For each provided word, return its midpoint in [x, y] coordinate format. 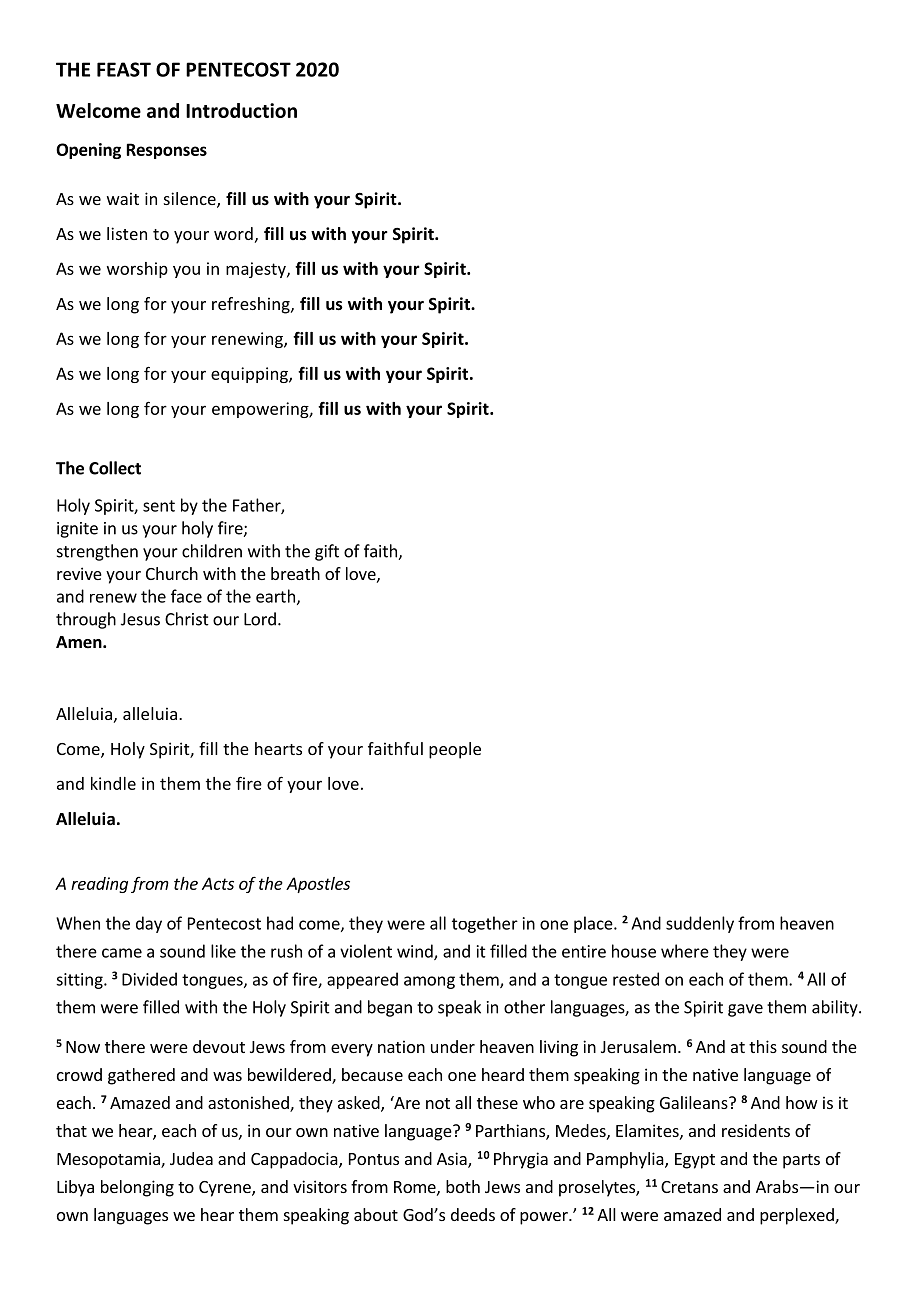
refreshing [252, 305]
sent [159, 506]
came [122, 953]
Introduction [241, 110]
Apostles [318, 885]
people [455, 750]
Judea [191, 1158]
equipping [250, 375]
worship [137, 270]
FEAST [124, 69]
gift [327, 552]
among [429, 982]
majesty [257, 270]
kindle [113, 783]
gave [745, 1010]
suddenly [700, 924]
